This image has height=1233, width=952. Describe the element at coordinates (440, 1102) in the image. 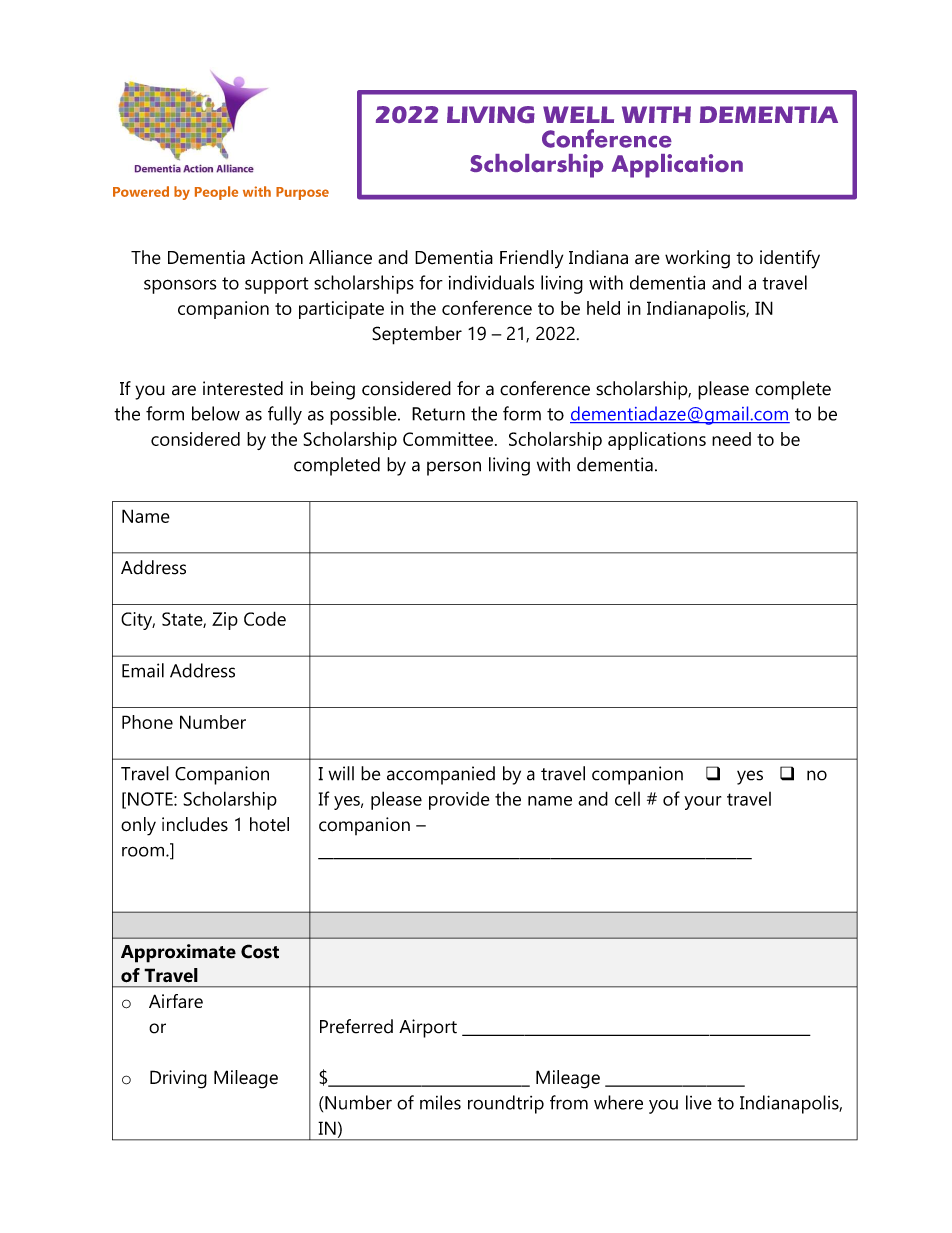

I see `miles` at that location.
